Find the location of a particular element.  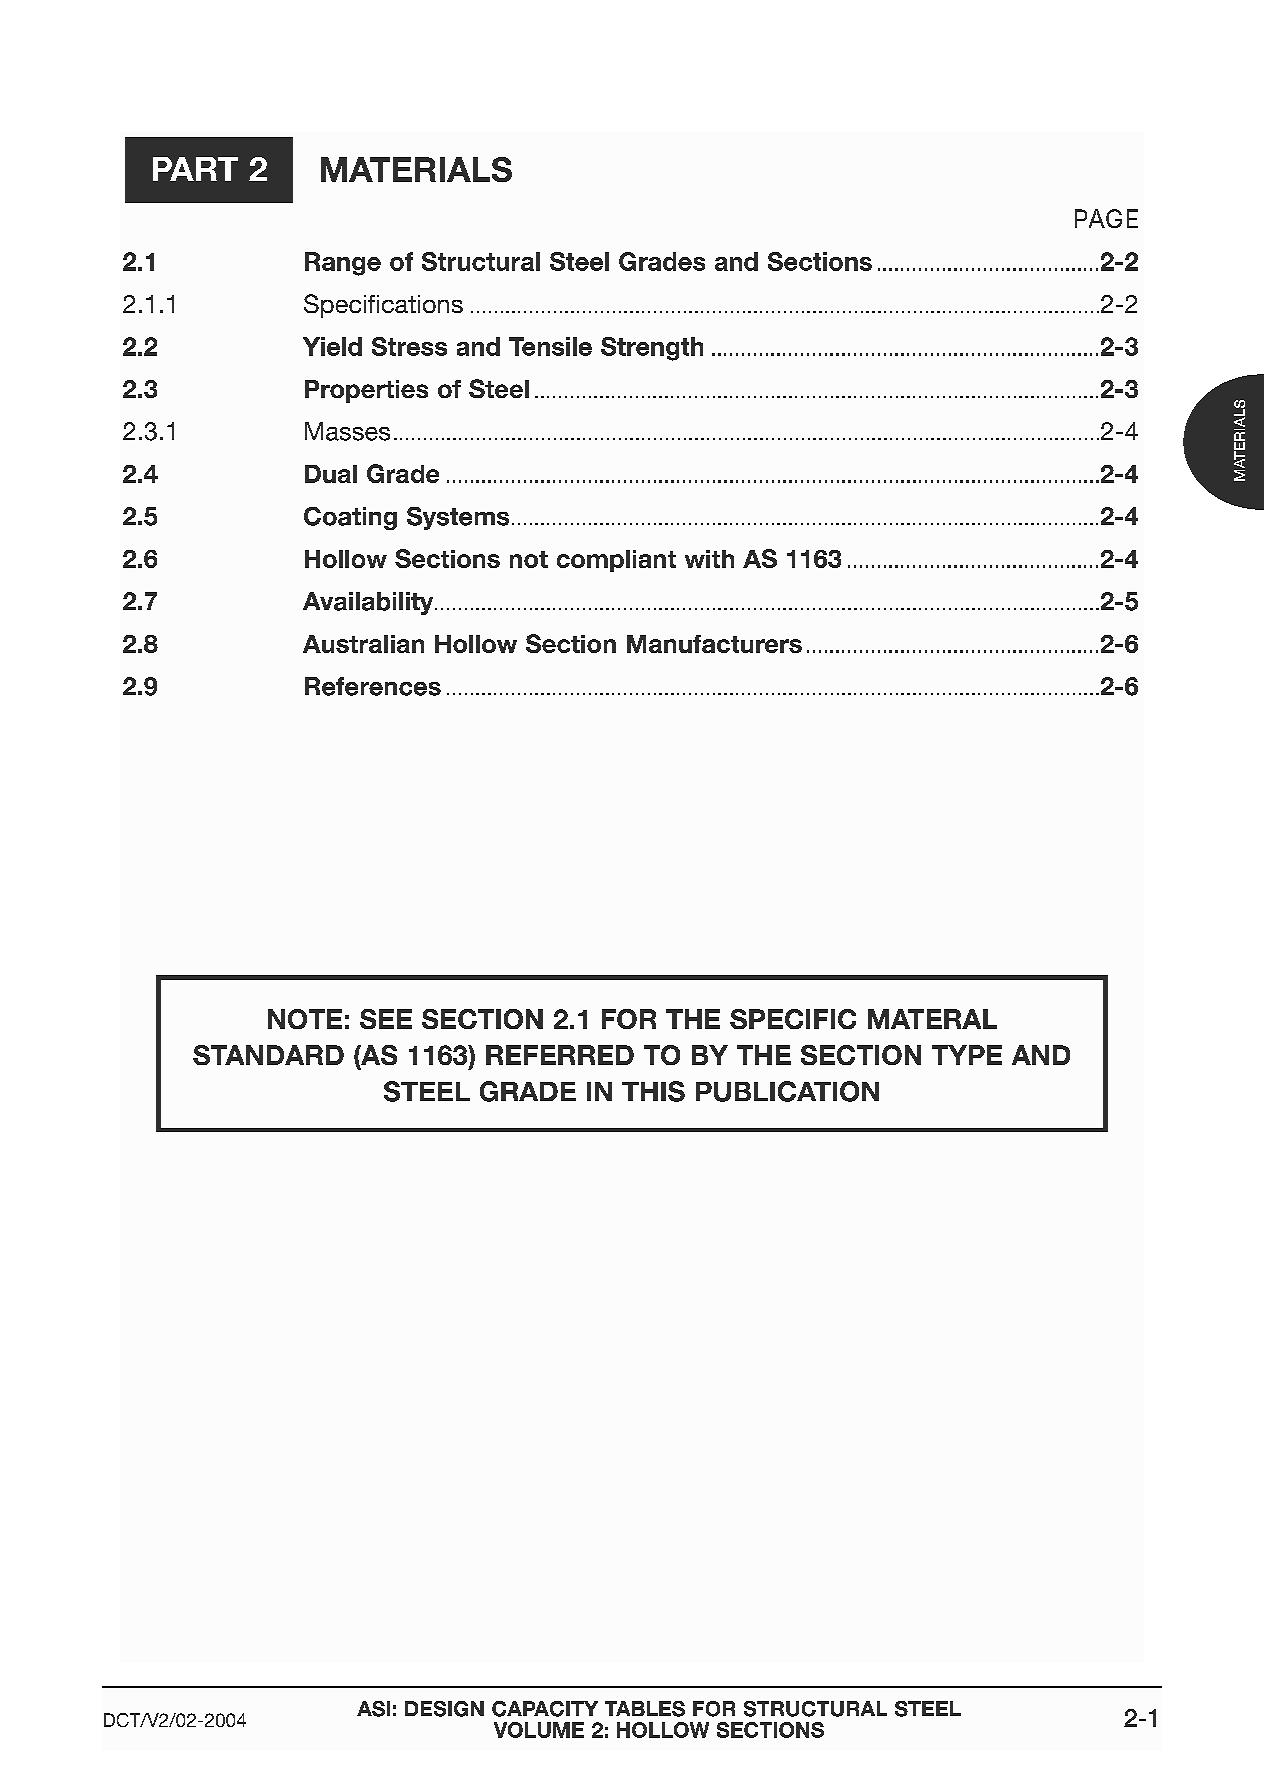

CAPACITY is located at coordinates (545, 1709).
